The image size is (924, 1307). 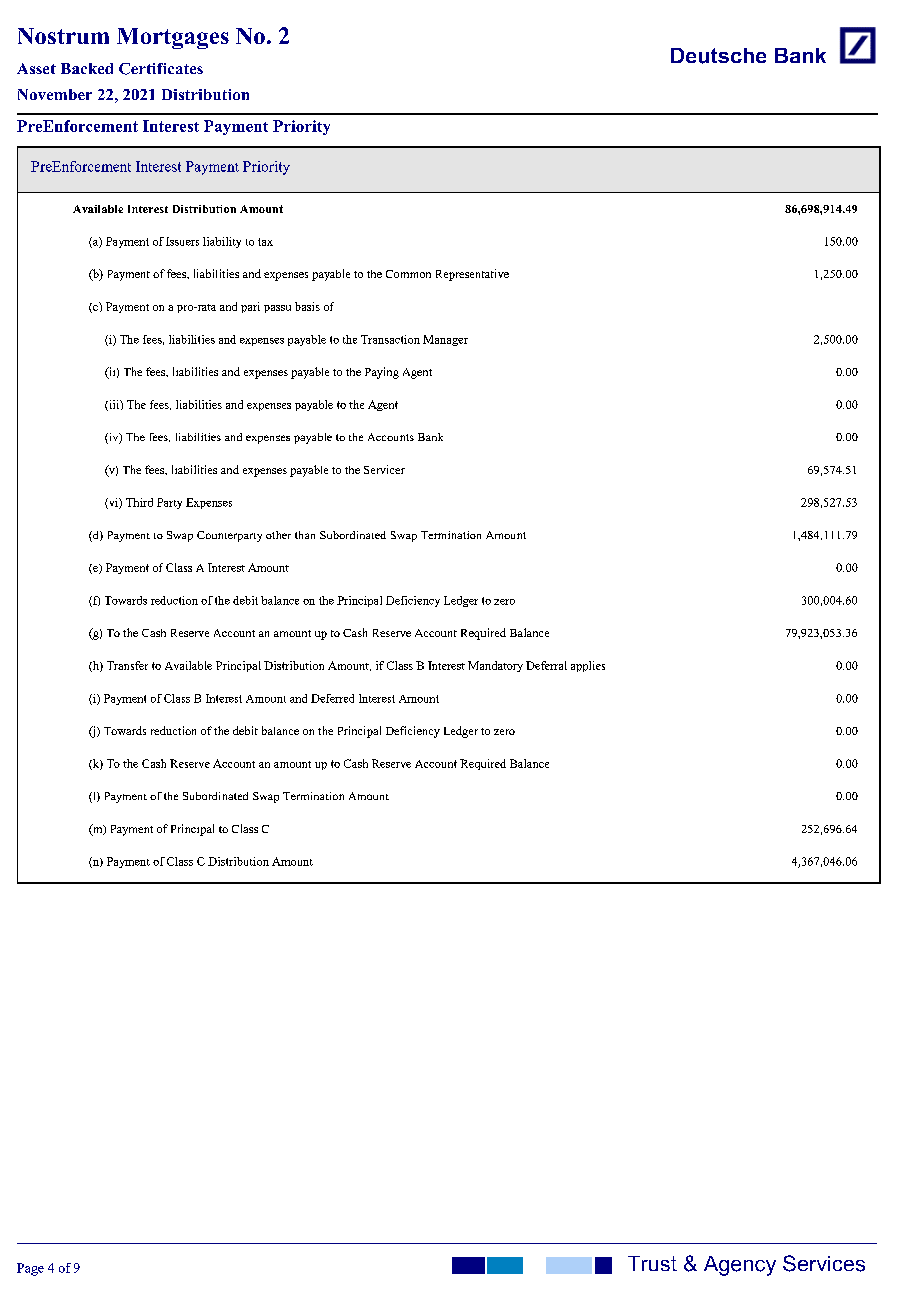 What do you see at coordinates (495, 666) in the screenshot?
I see `Mandatory` at bounding box center [495, 666].
